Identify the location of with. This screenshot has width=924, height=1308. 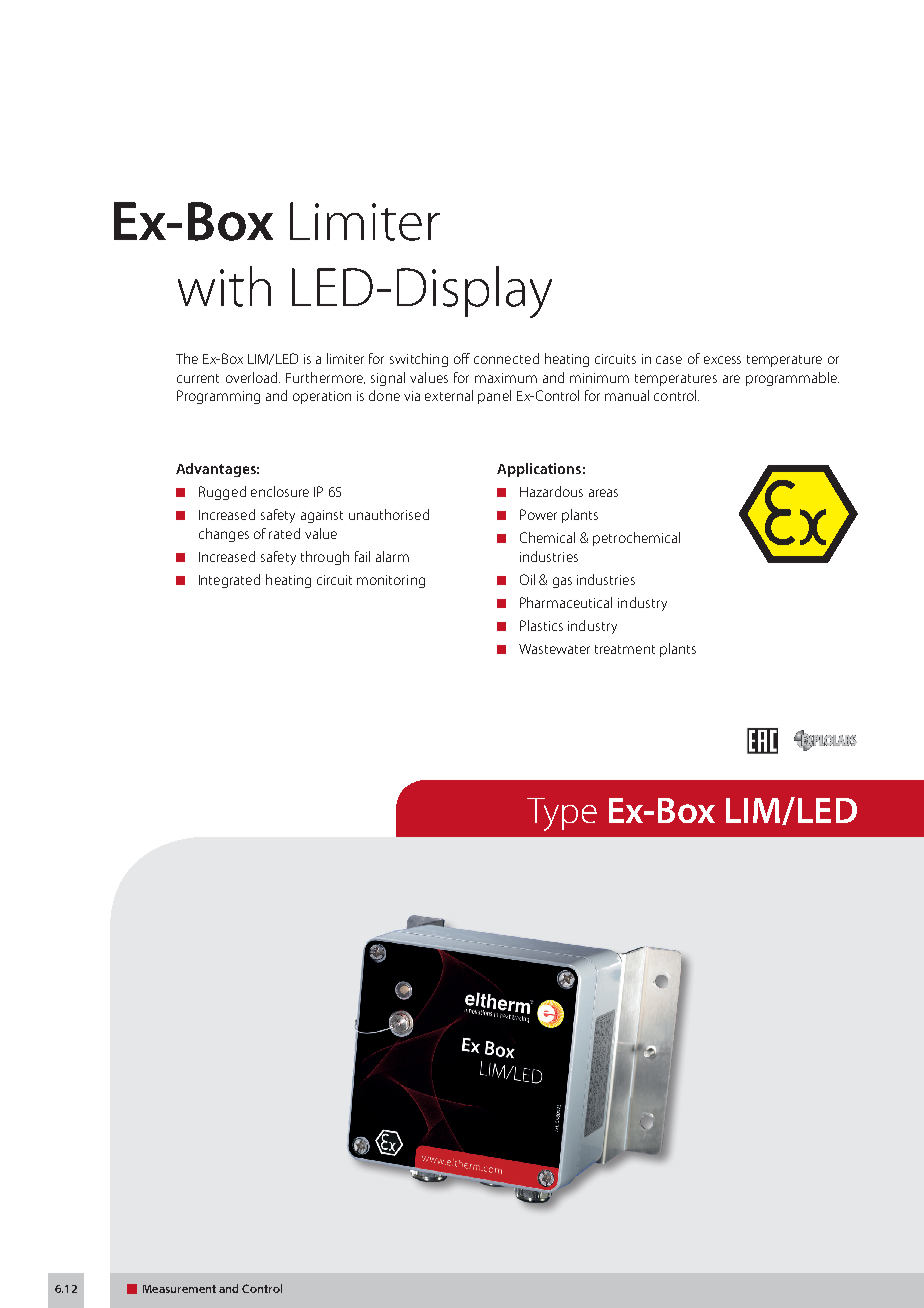
(224, 286).
